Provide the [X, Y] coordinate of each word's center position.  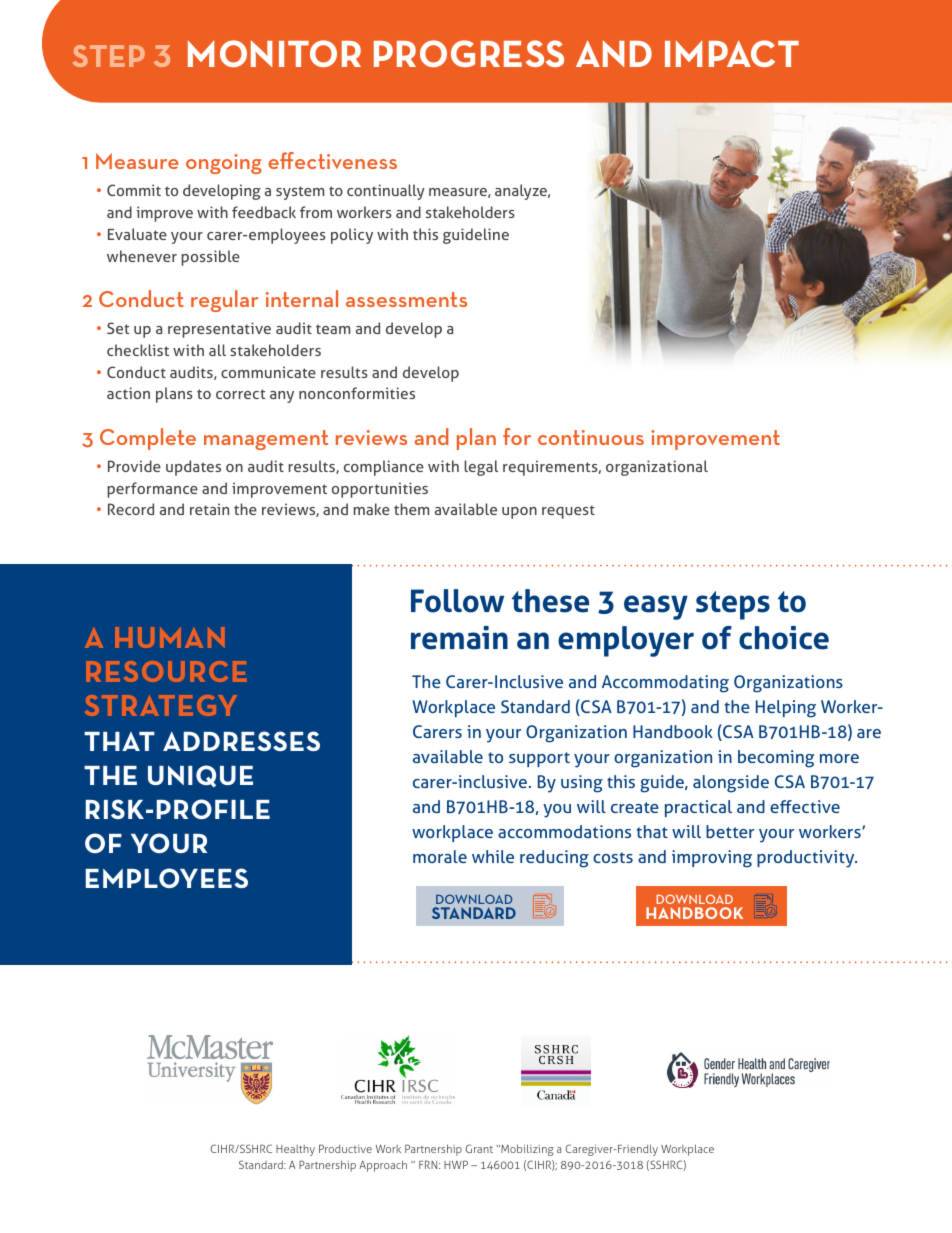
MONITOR [274, 53]
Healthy [295, 1150]
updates [193, 468]
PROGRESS [469, 53]
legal [481, 468]
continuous [591, 437]
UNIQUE [200, 776]
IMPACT [732, 53]
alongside [731, 784]
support [539, 759]
